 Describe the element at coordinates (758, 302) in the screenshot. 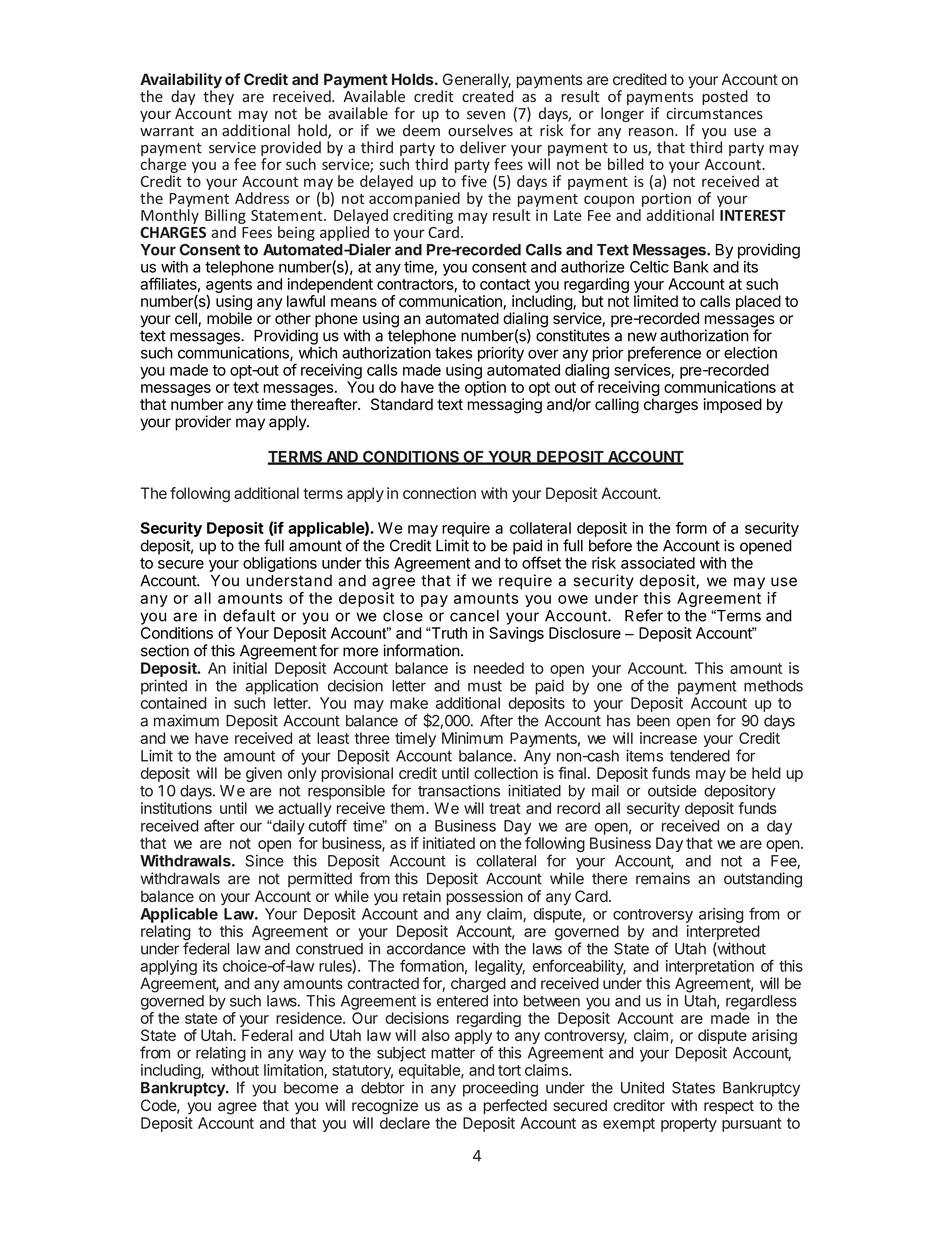

I see `placed` at that location.
